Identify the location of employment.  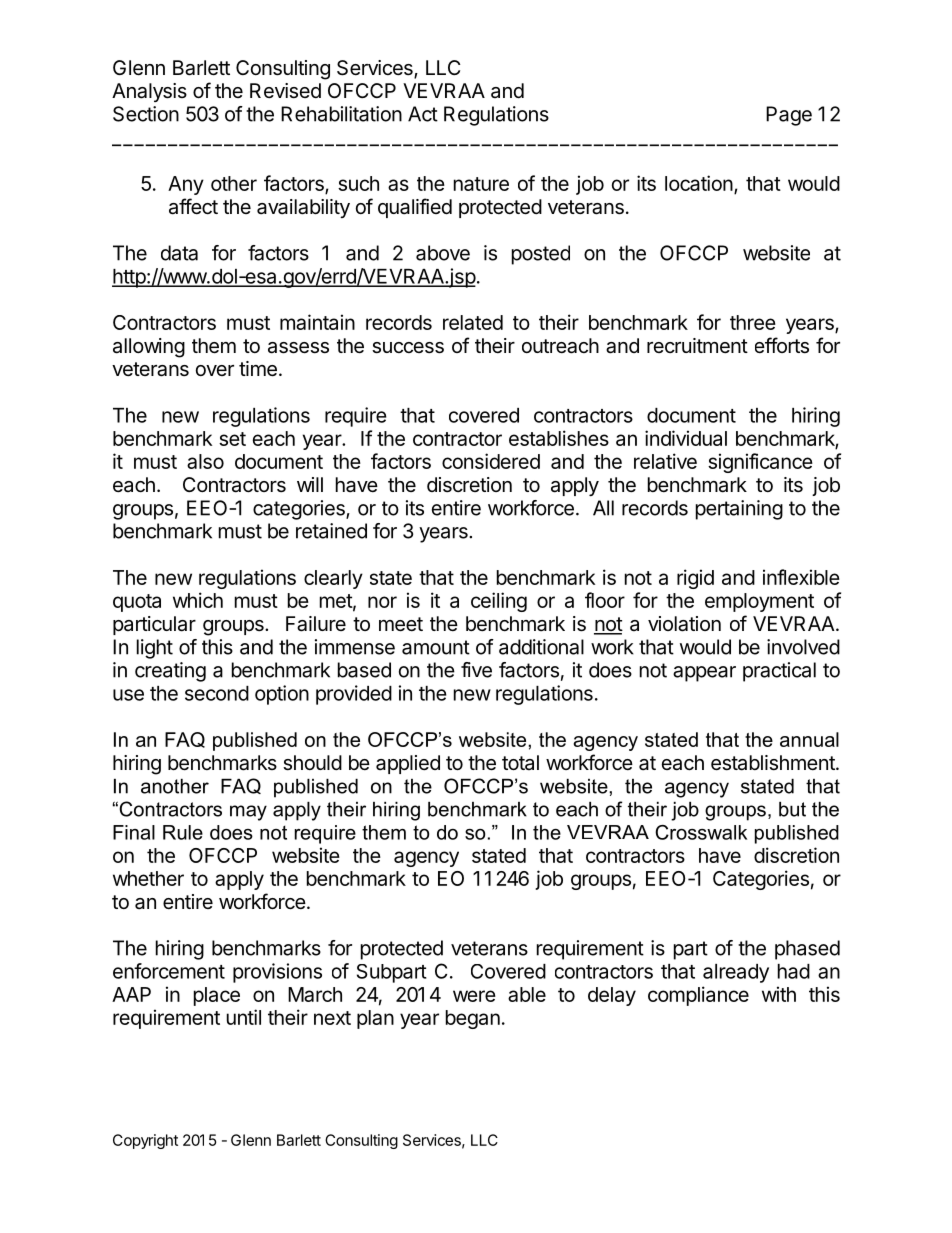
(759, 602).
